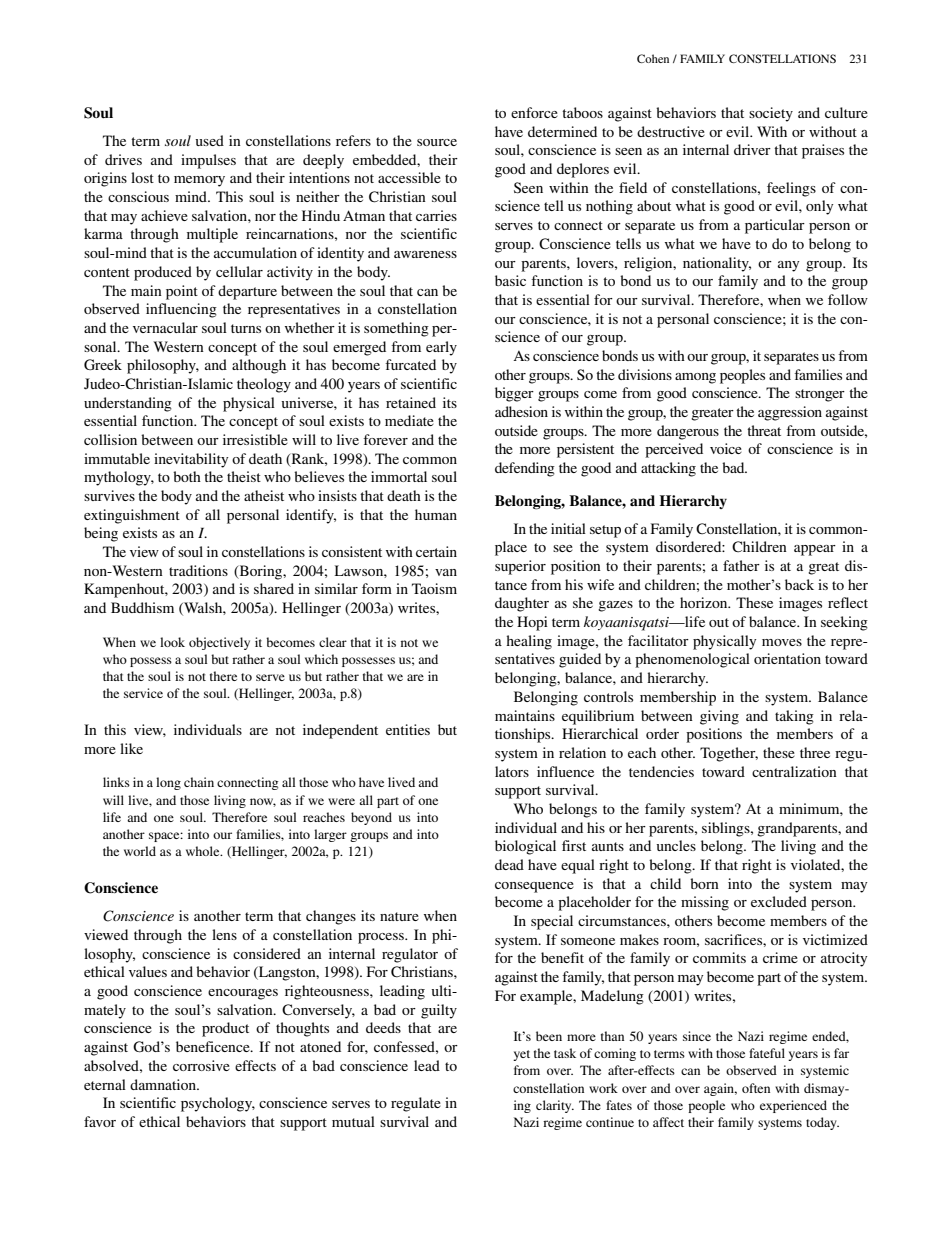 This screenshot has height=1233, width=952. Describe the element at coordinates (764, 430) in the screenshot. I see `threat` at that location.
